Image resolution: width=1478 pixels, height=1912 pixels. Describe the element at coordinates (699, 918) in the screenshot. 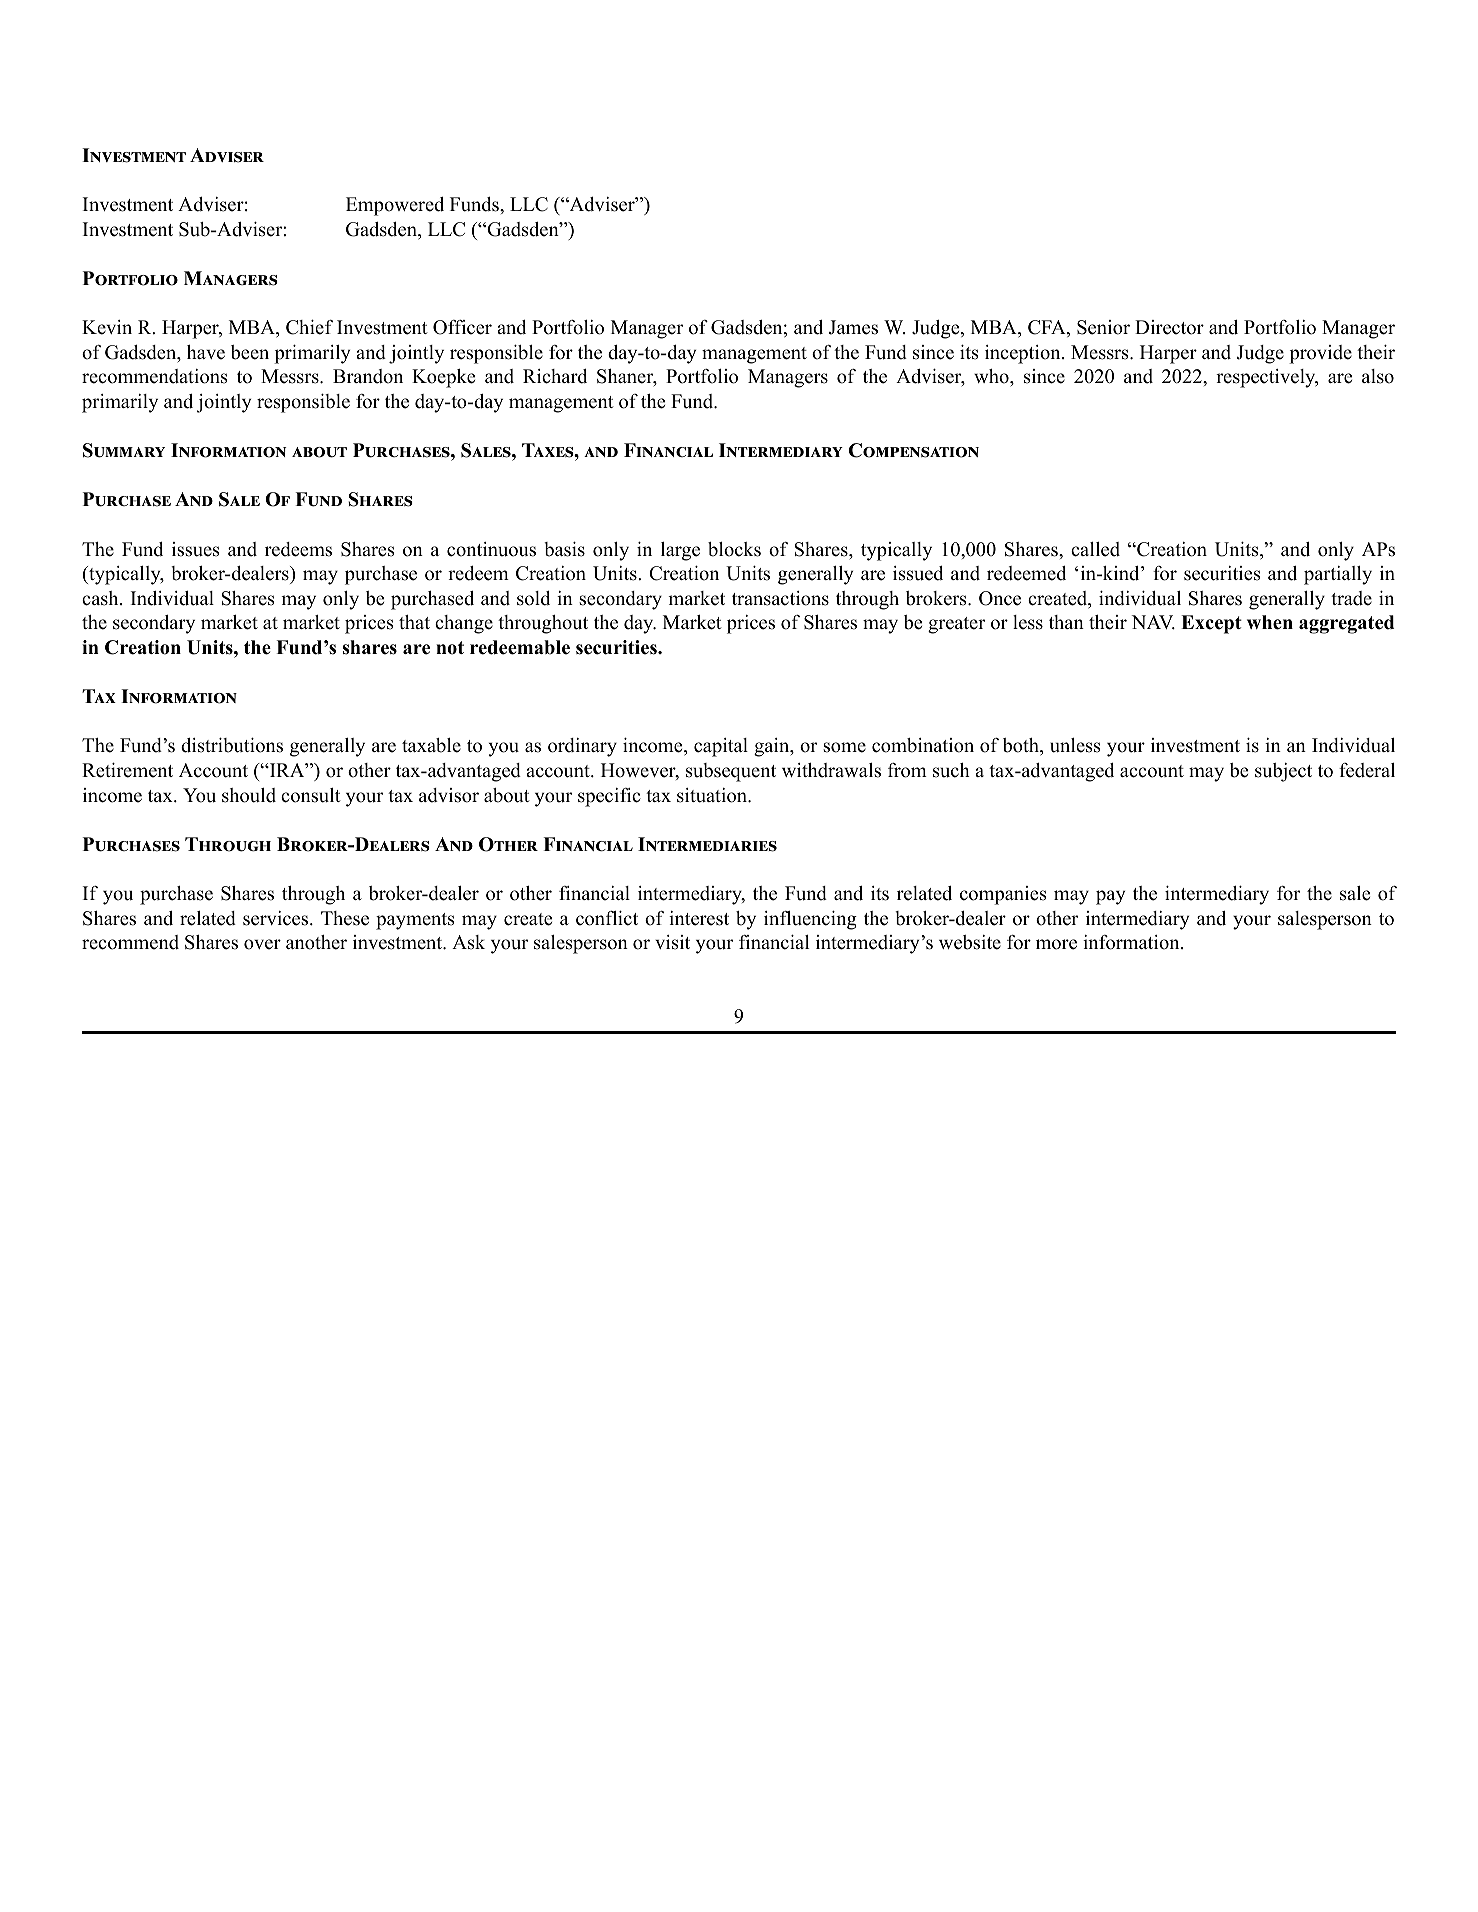

I see `interest` at that location.
